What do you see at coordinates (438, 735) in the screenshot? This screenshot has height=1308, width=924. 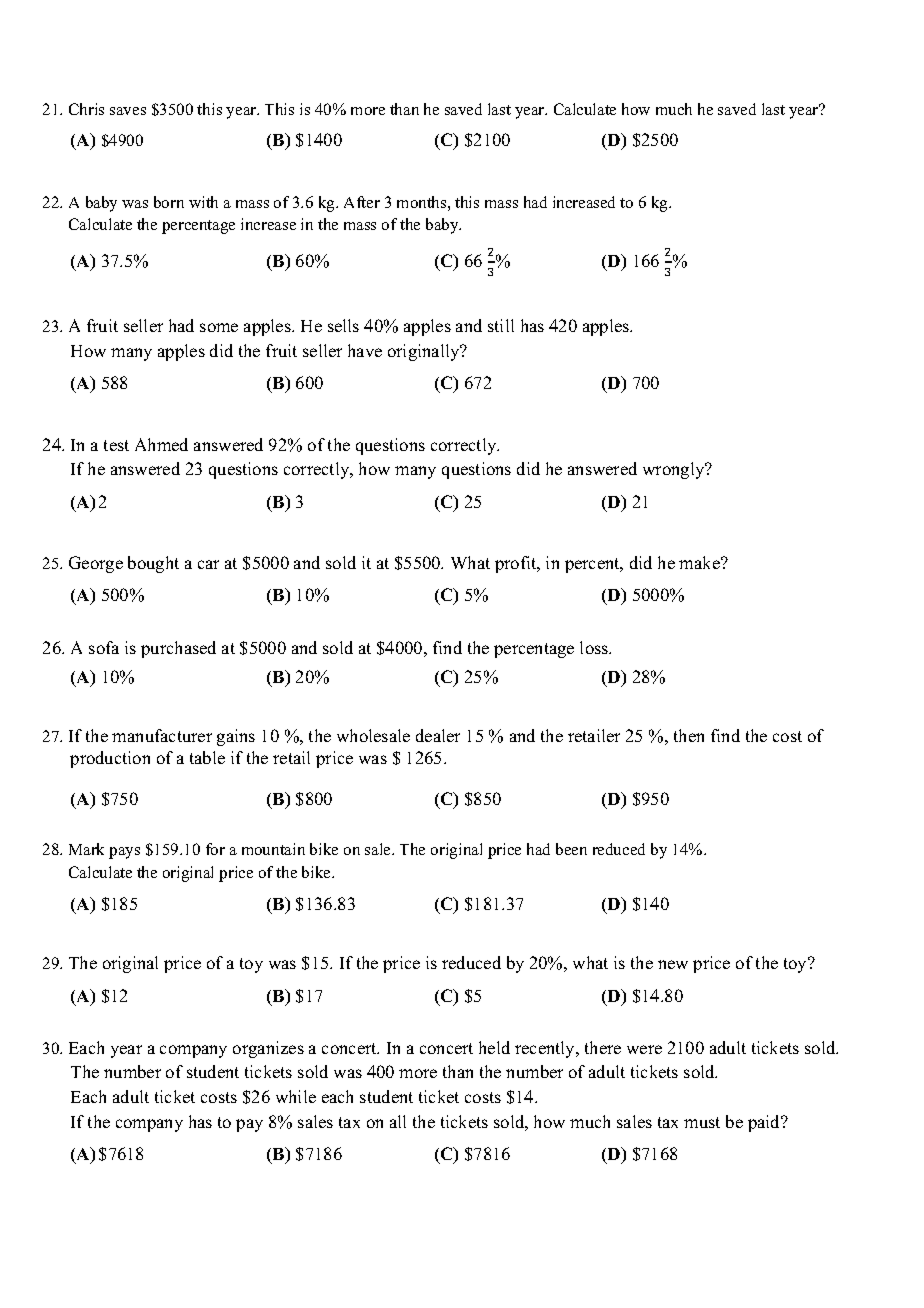 I see `dealer` at bounding box center [438, 735].
